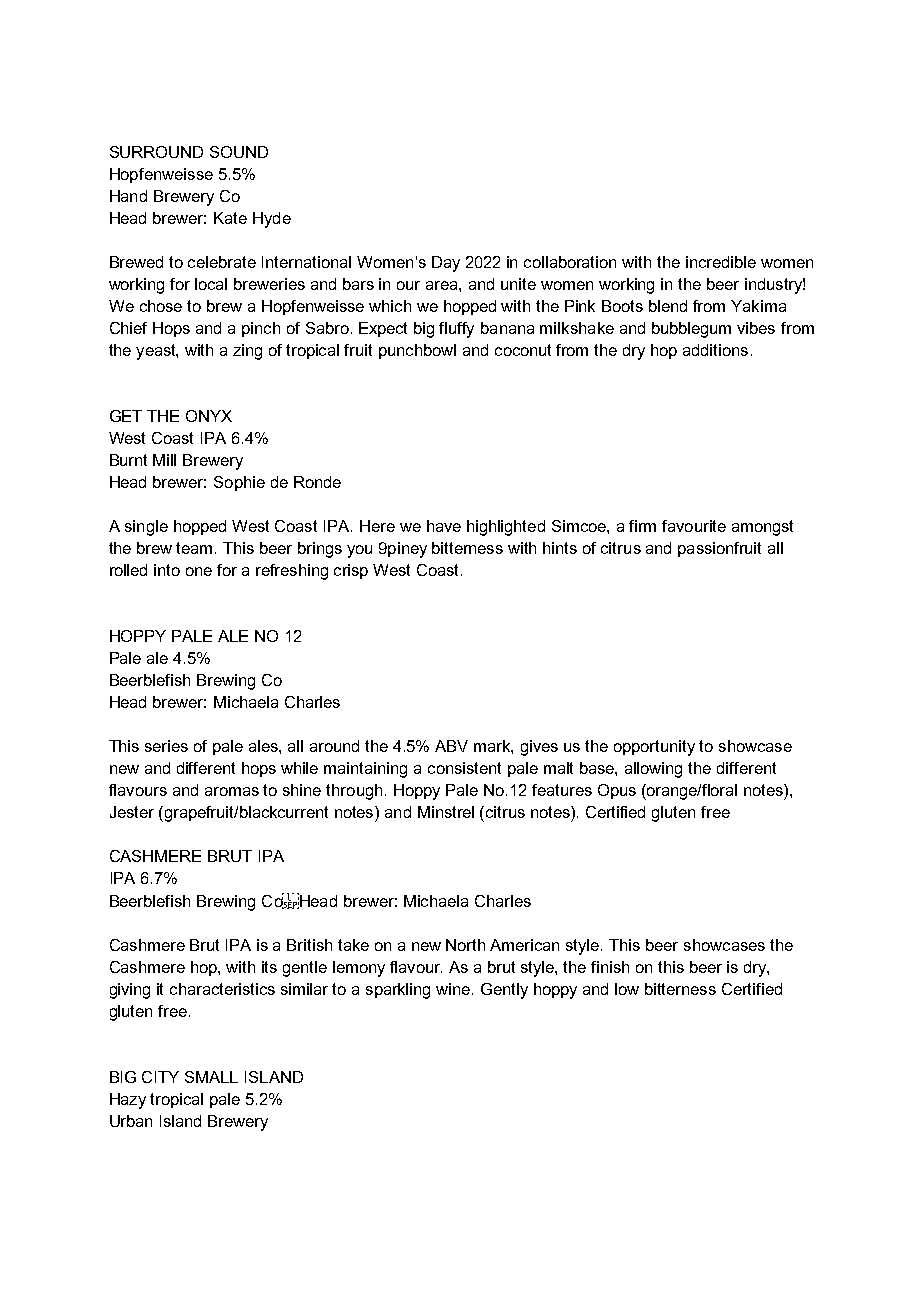  Describe the element at coordinates (351, 571) in the screenshot. I see `crisp` at that location.
